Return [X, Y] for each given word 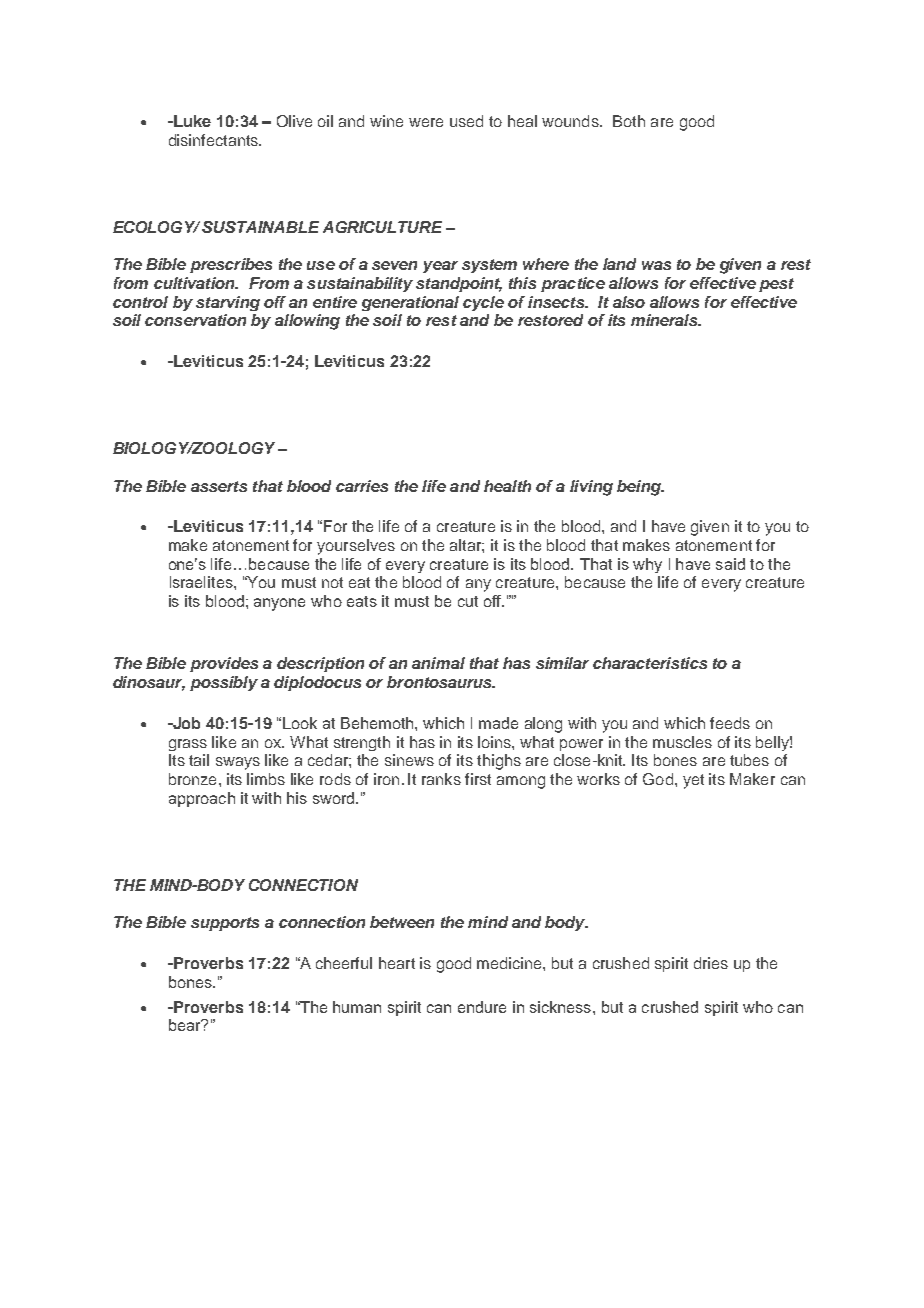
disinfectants [214, 140]
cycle [483, 303]
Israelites [202, 582]
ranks [441, 779]
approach [202, 799]
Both [629, 121]
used [466, 121]
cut [468, 601]
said [730, 564]
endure [482, 1007]
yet [693, 781]
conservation [195, 320]
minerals [665, 320]
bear [186, 1025]
